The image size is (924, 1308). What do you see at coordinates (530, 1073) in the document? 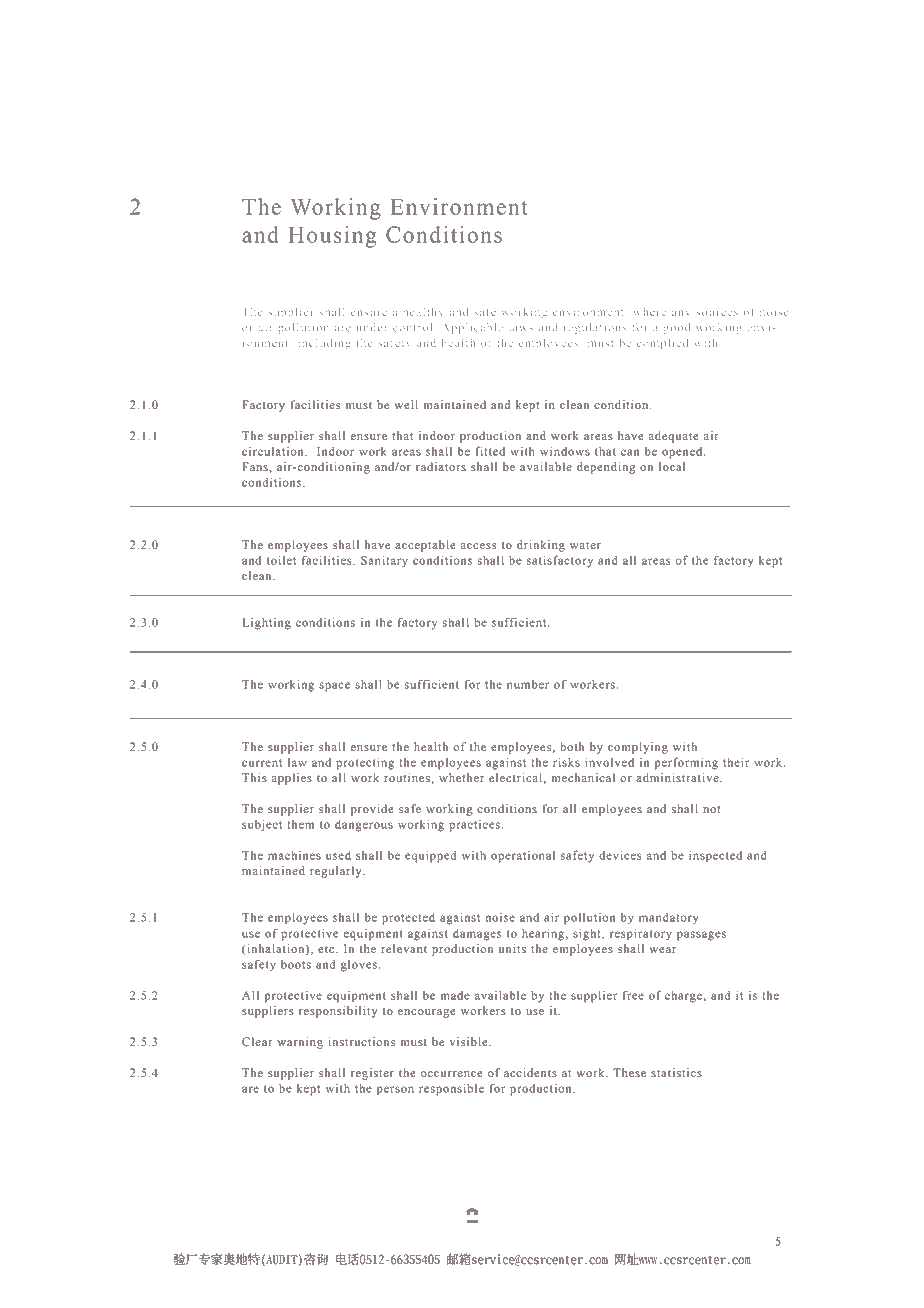
I see `accidents` at bounding box center [530, 1073].
